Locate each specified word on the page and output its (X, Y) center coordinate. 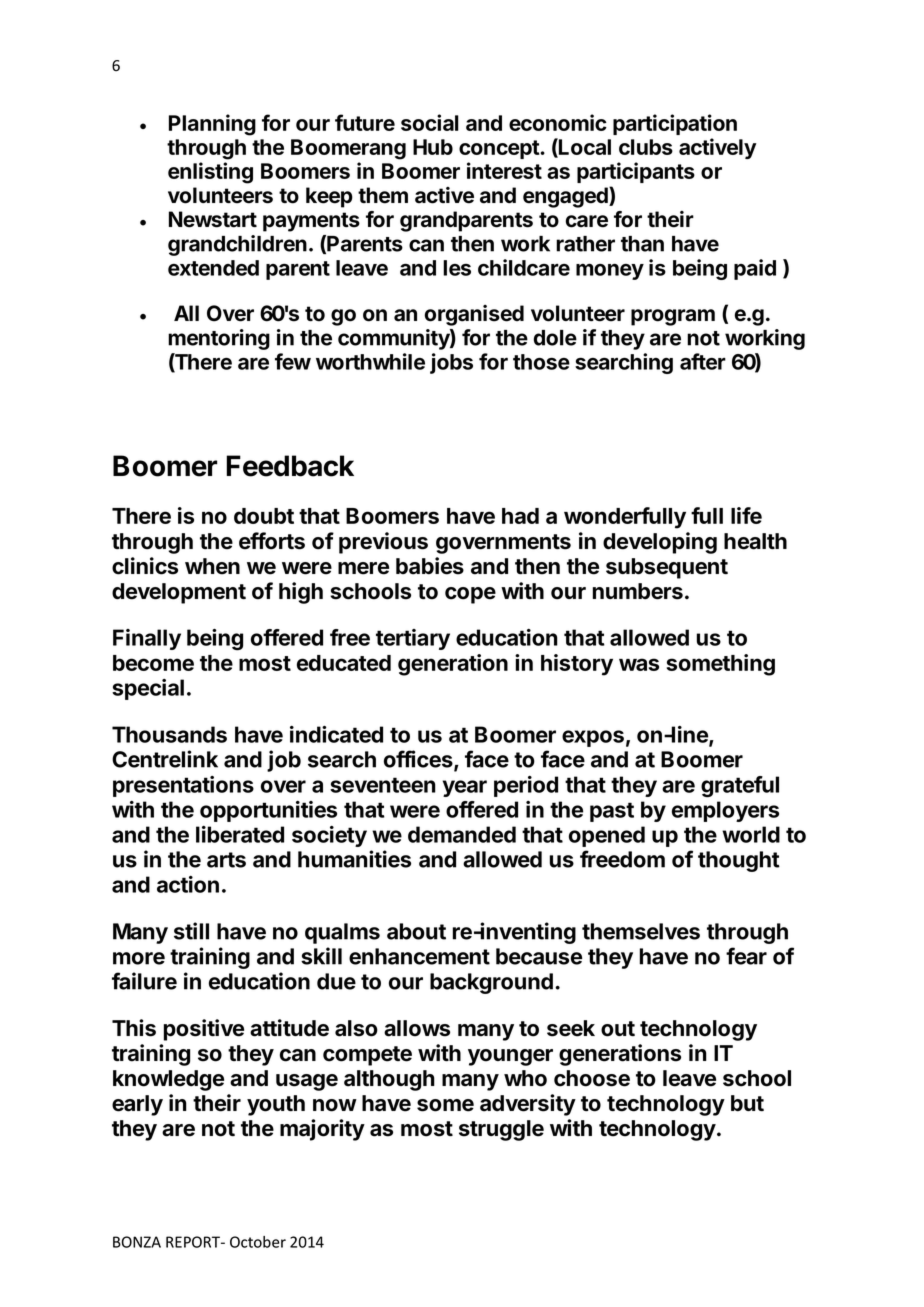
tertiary (413, 639)
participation (675, 124)
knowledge (168, 1080)
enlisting (210, 173)
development (179, 593)
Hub (433, 147)
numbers (638, 591)
